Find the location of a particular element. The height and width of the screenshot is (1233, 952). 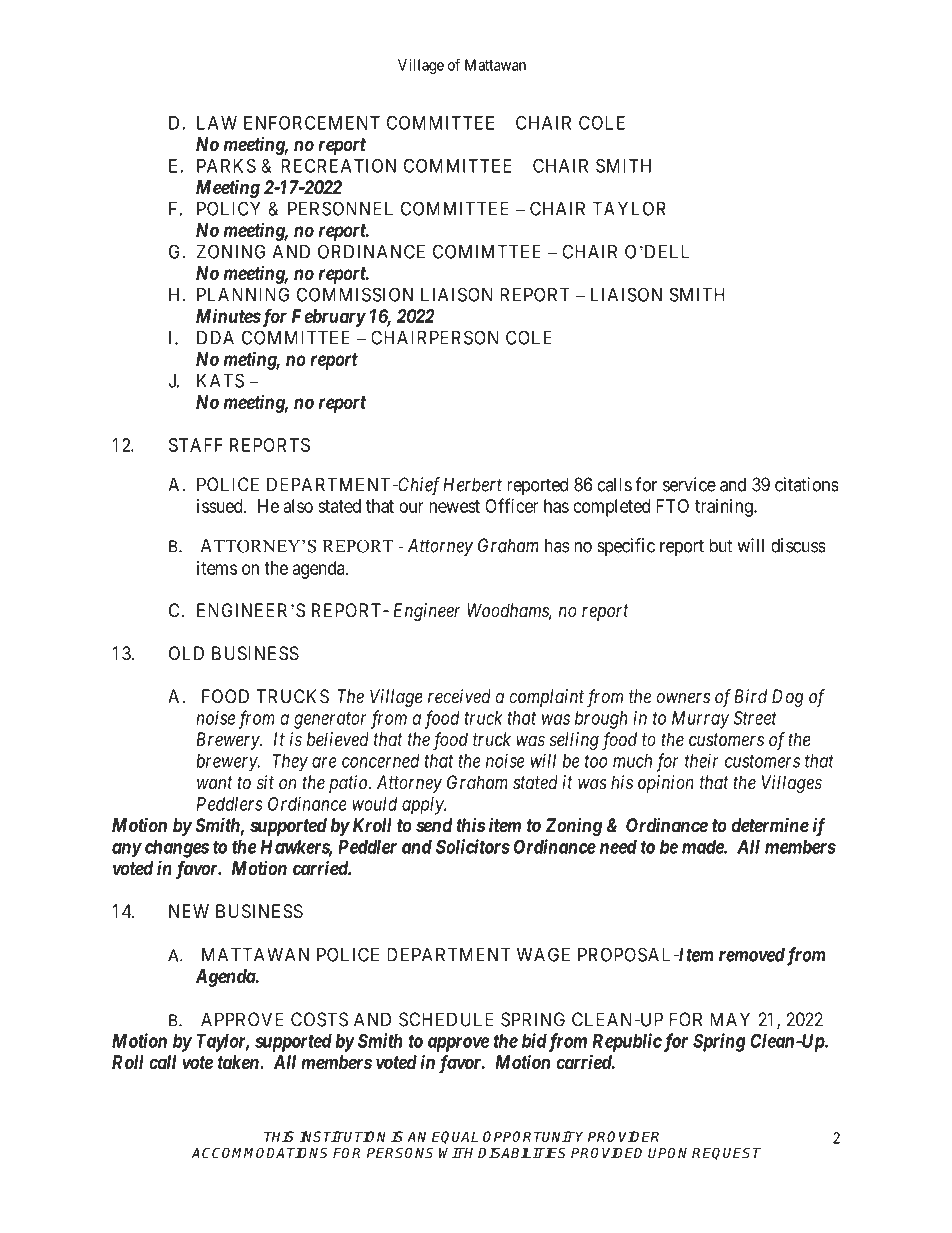

EQUAL is located at coordinates (455, 1137).
